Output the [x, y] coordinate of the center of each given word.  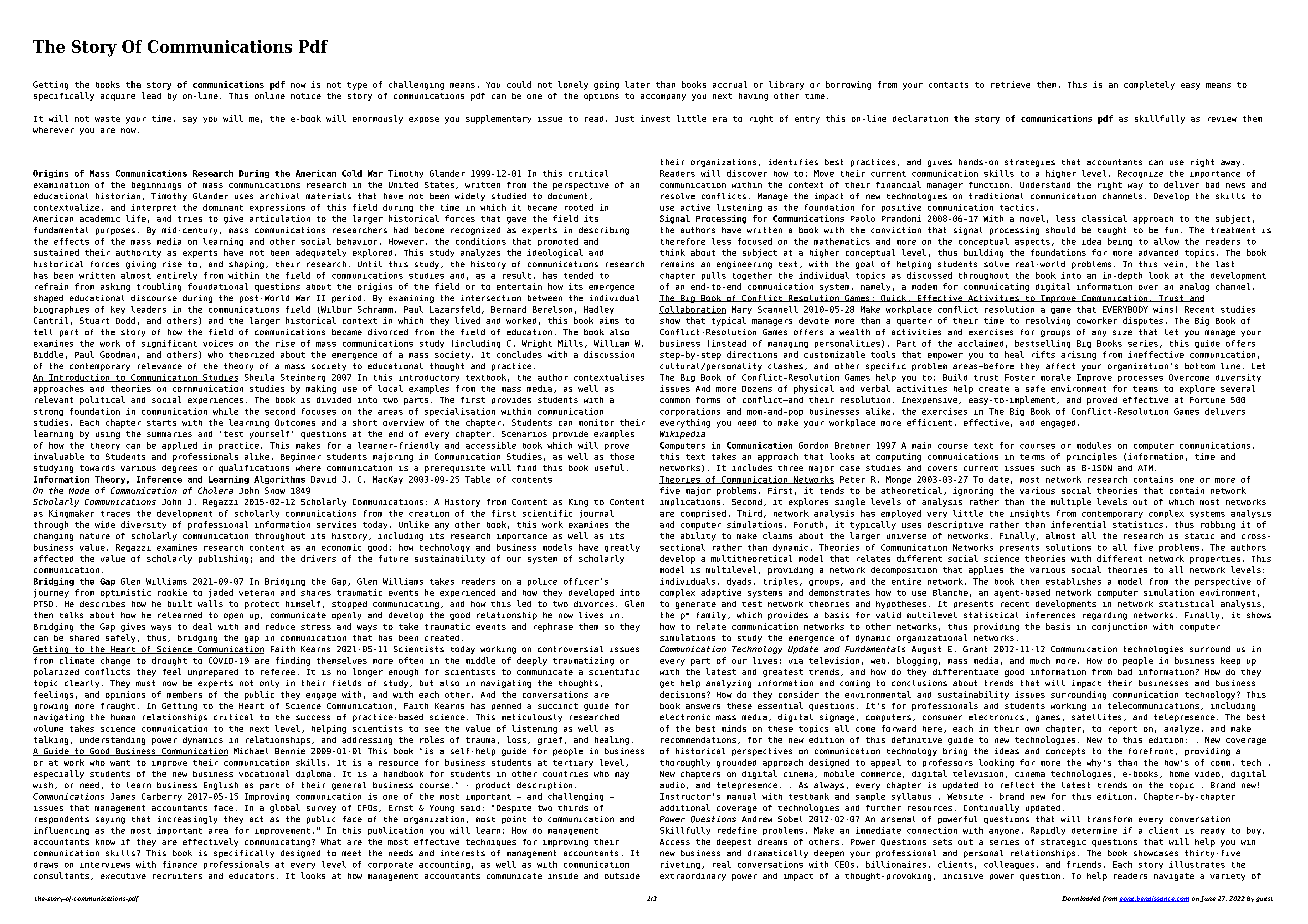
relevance [160, 366]
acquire [118, 97]
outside [622, 876]
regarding [1105, 616]
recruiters [177, 876]
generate [696, 605]
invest [655, 118]
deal [202, 626]
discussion [609, 354]
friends [1084, 864]
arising [1078, 355]
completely [1149, 85]
